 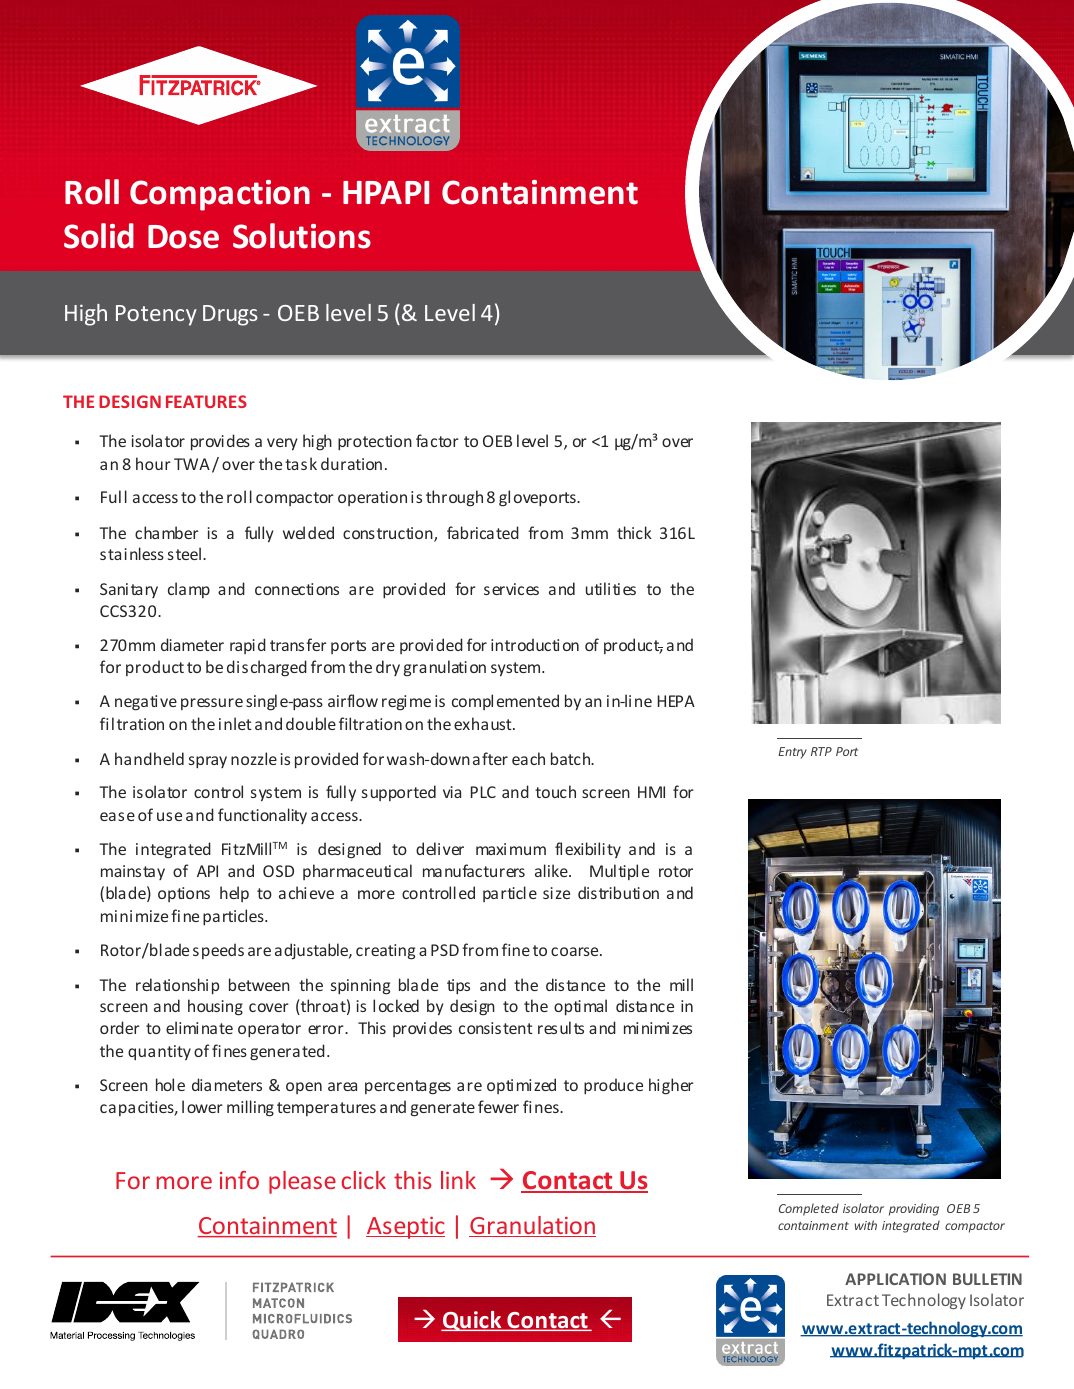 I want to click on optimized, so click(x=521, y=1086).
